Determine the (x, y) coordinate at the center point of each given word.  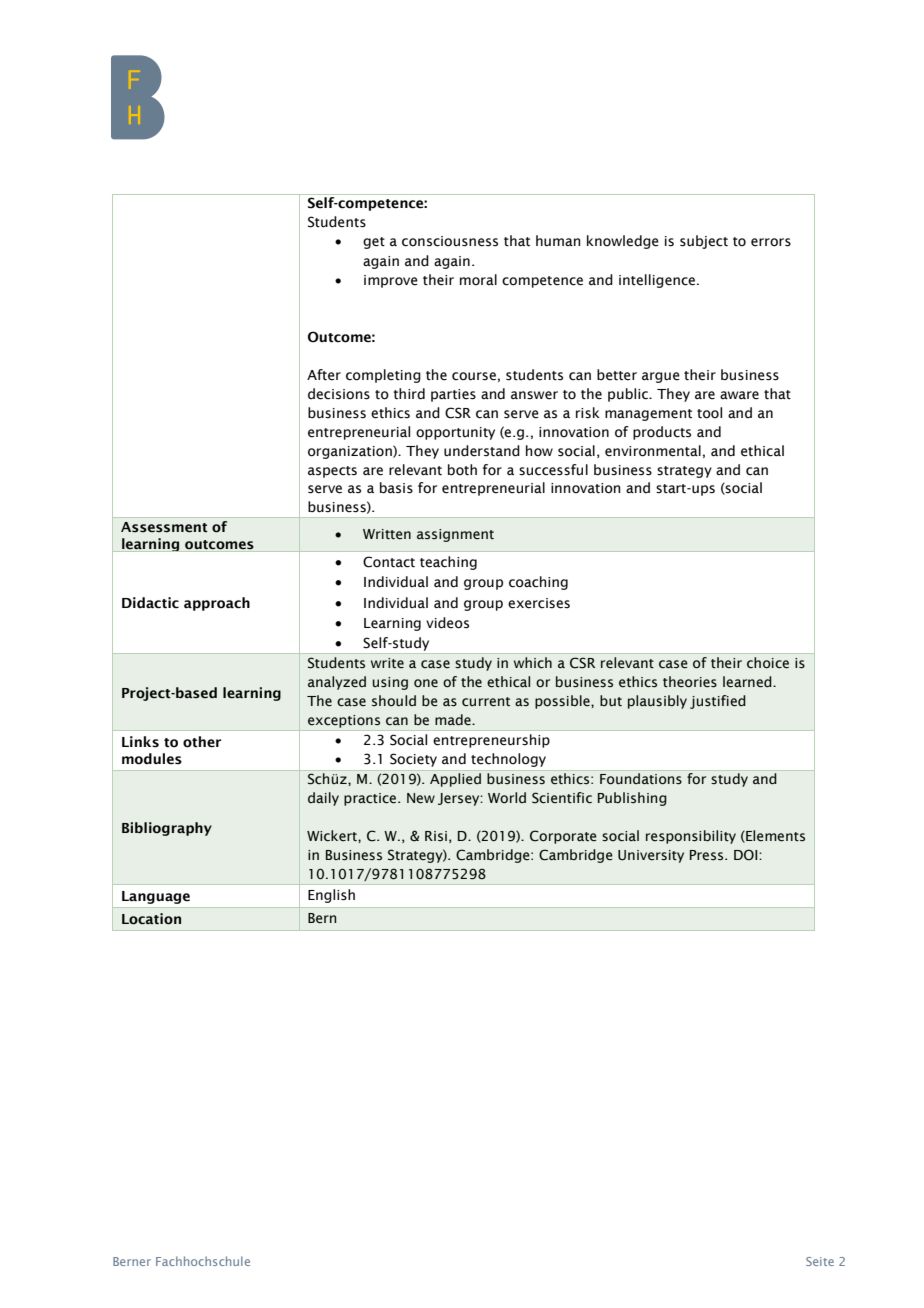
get (374, 243)
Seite (820, 1261)
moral (478, 279)
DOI (747, 855)
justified (718, 702)
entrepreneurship (491, 741)
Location (151, 919)
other (202, 742)
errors (771, 242)
